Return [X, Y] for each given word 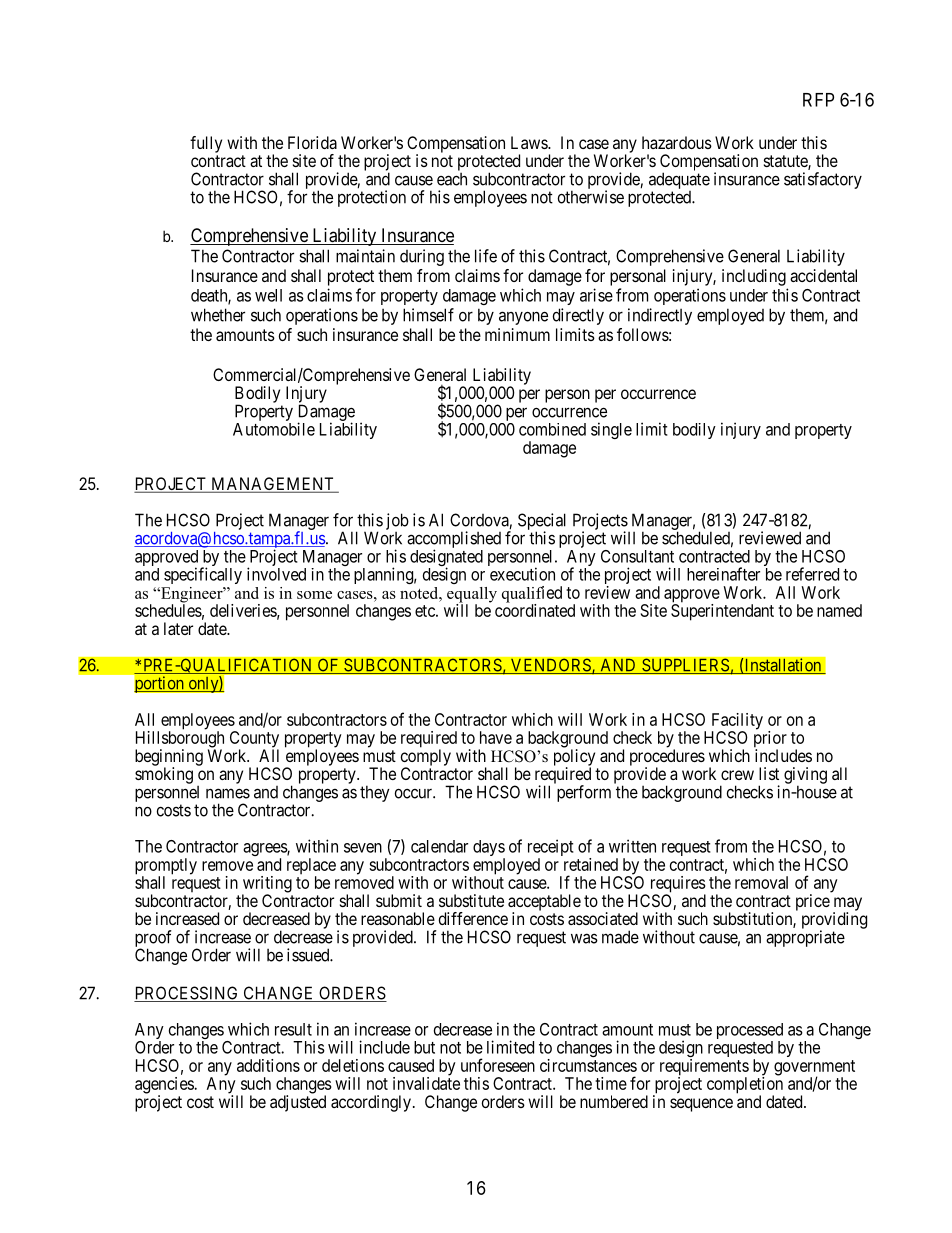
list [769, 773]
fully [206, 144]
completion [745, 1086]
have [496, 737]
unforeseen [498, 1065]
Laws [530, 142]
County [254, 740]
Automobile [274, 429]
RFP [818, 100]
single [611, 430]
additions [268, 1065]
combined [552, 429]
